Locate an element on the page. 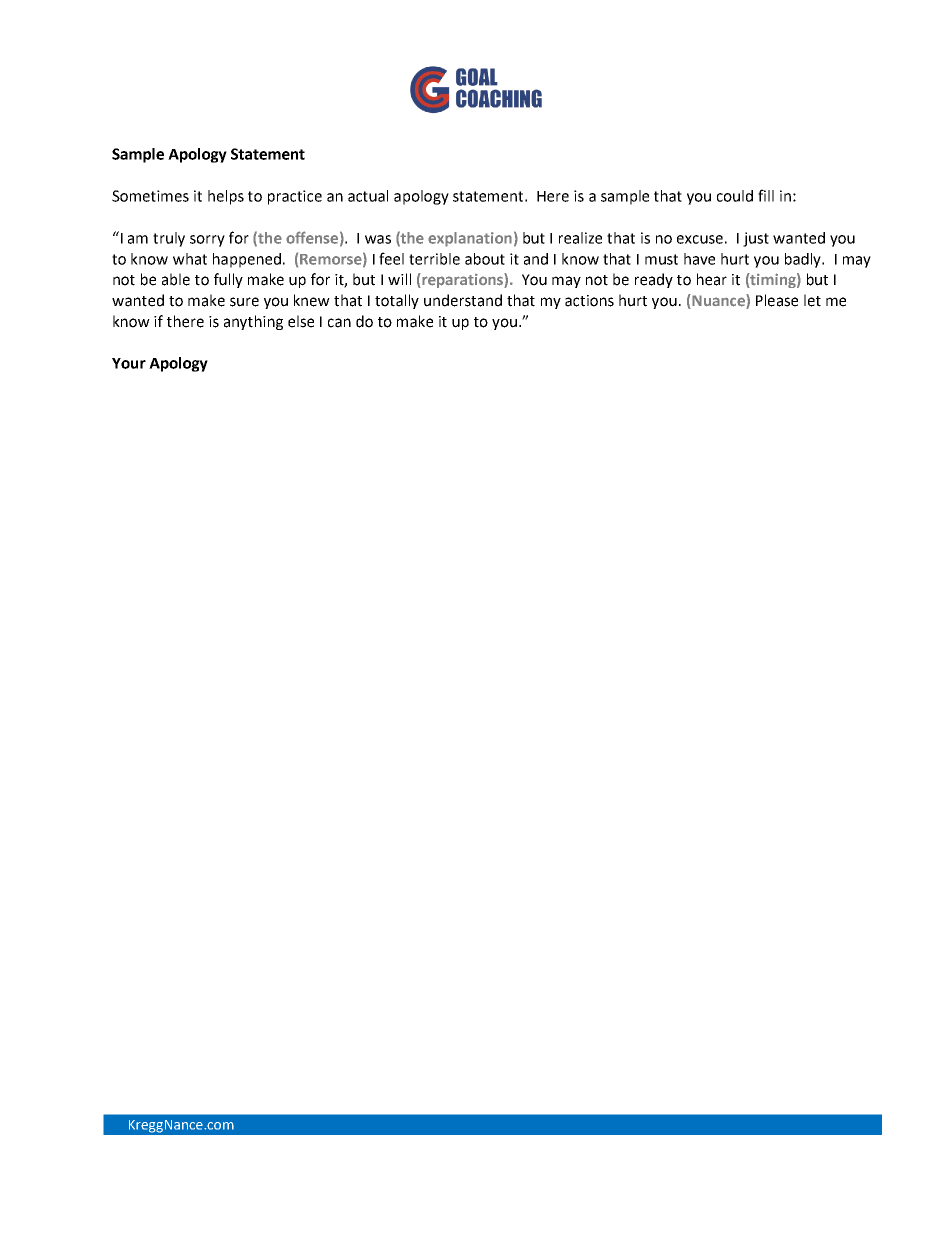 This document has height=1233, width=952. actual is located at coordinates (368, 196).
